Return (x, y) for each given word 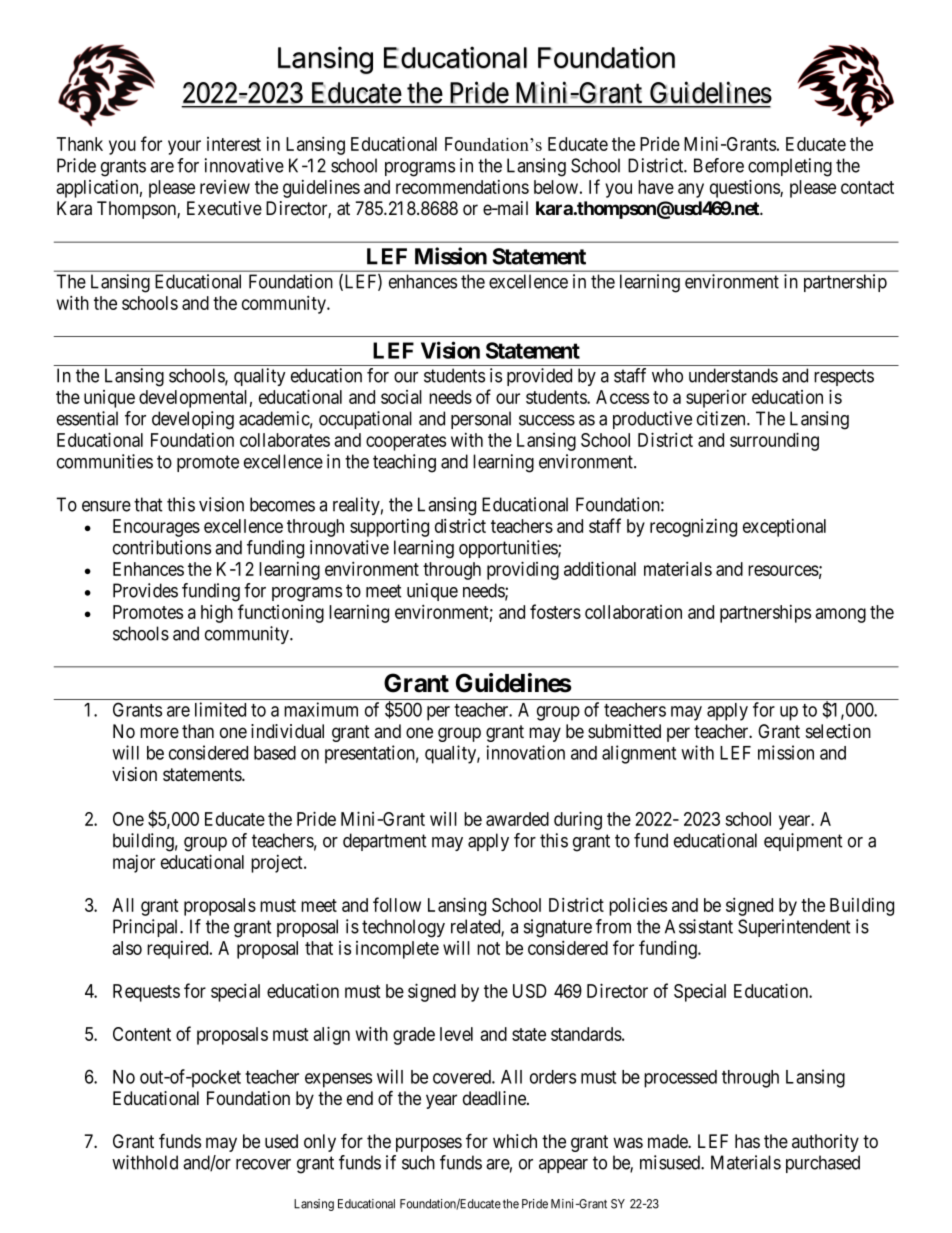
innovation (525, 752)
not (488, 948)
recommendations (462, 187)
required (179, 950)
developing (193, 420)
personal (481, 420)
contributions (162, 547)
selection (838, 731)
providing (523, 570)
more (159, 733)
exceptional (784, 528)
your (184, 147)
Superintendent (794, 928)
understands (733, 375)
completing (790, 167)
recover (263, 1164)
